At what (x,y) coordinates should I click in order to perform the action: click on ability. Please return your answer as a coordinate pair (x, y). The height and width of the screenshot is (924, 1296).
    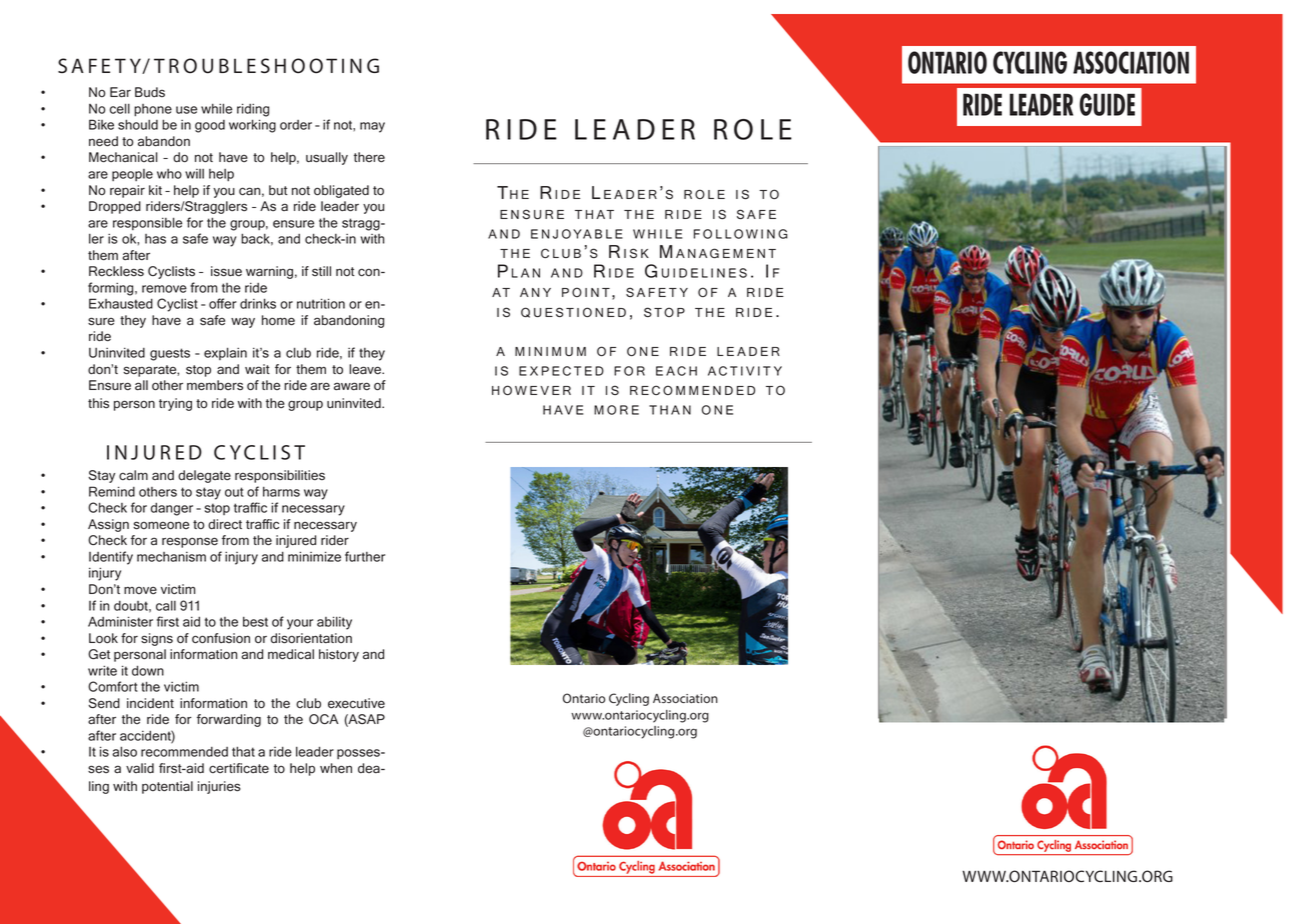
    Looking at the image, I should click on (334, 623).
